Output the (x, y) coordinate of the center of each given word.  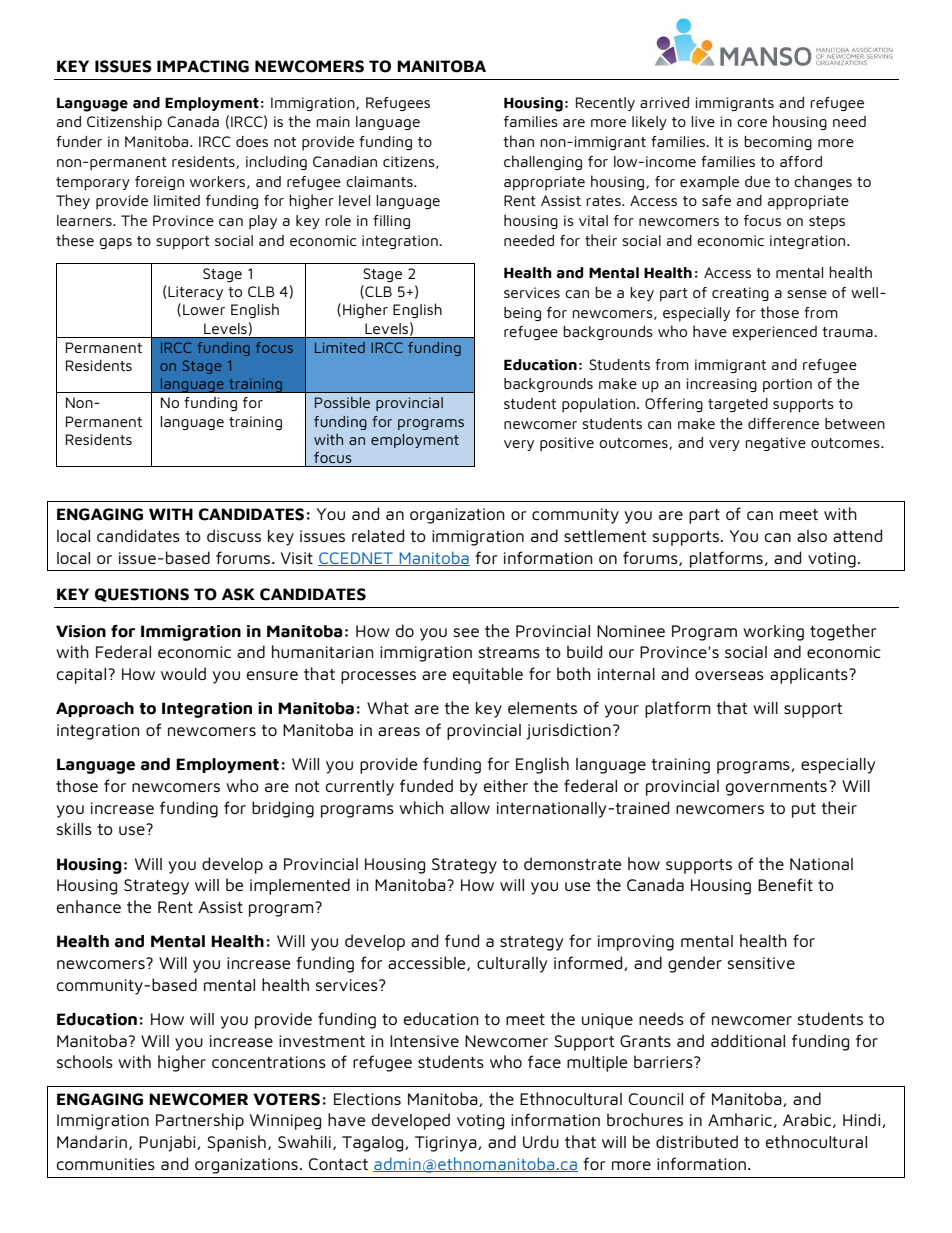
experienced (774, 333)
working (773, 633)
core (752, 123)
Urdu (541, 1141)
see (466, 632)
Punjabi (168, 1143)
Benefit (785, 884)
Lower (204, 309)
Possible (342, 402)
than (518, 141)
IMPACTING (203, 66)
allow (470, 808)
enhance (89, 906)
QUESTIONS (142, 595)
